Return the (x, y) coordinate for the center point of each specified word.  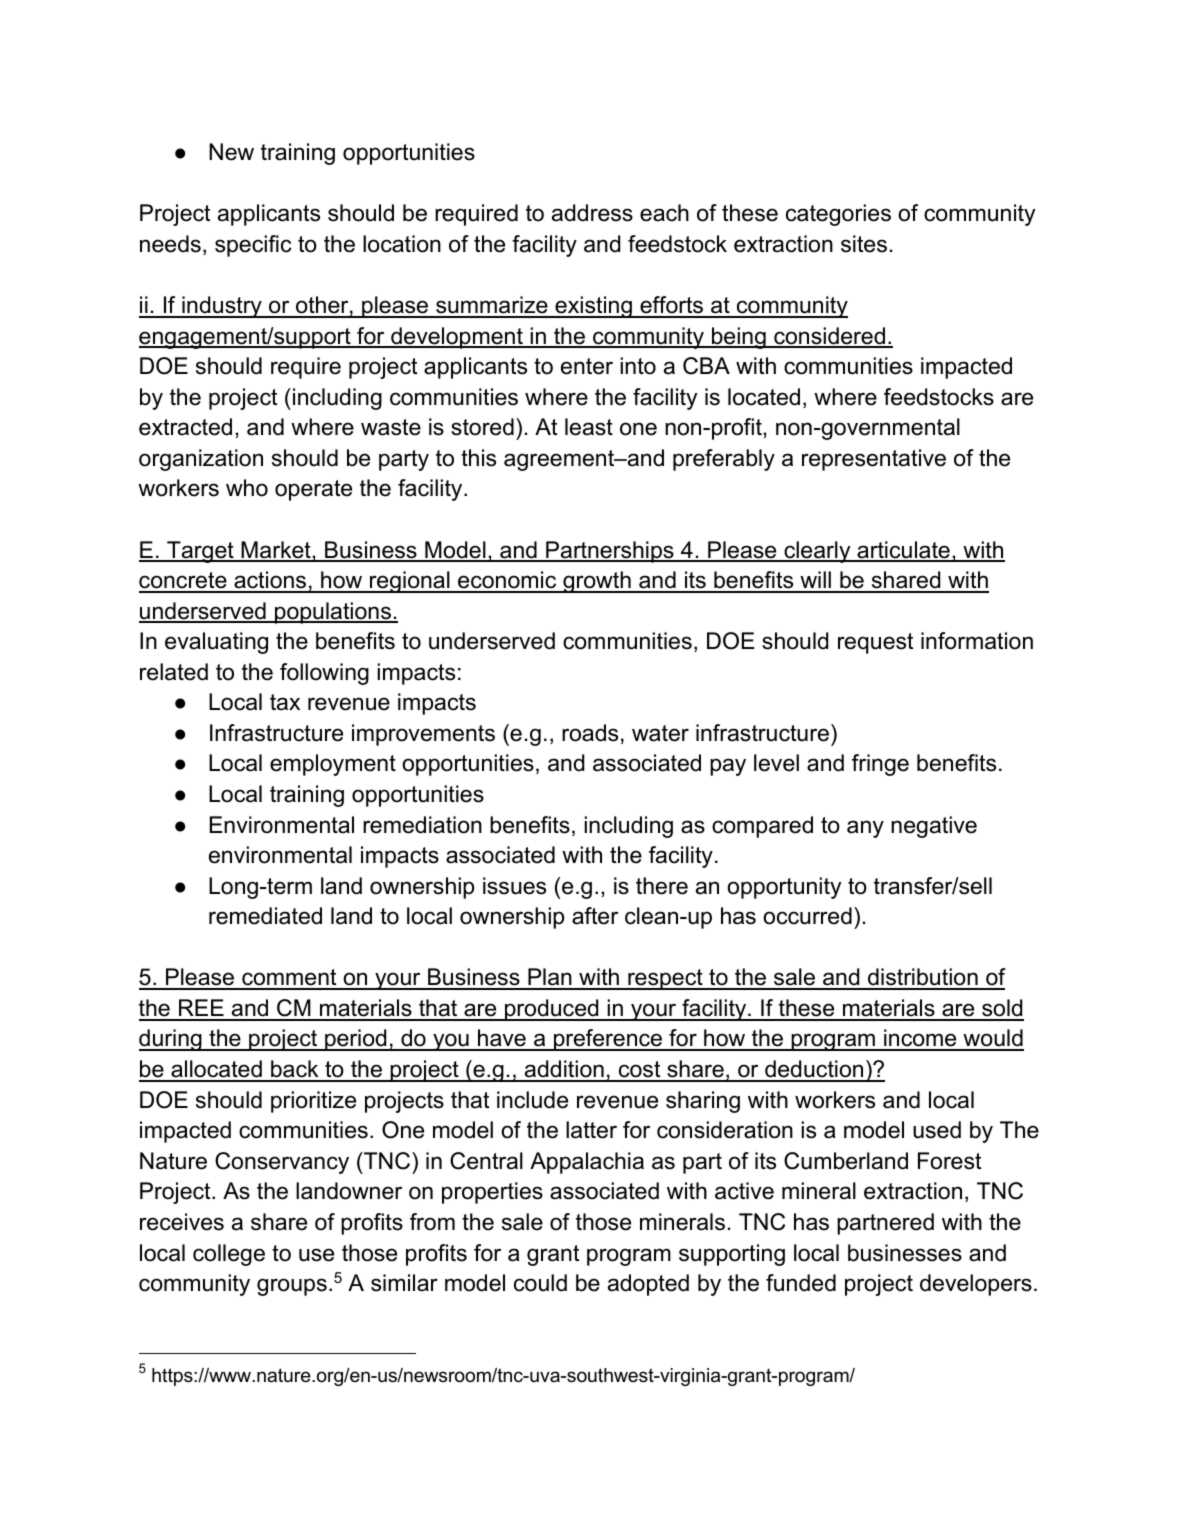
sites (864, 244)
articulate (903, 551)
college (229, 1255)
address (592, 213)
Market (276, 551)
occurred (807, 916)
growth (597, 582)
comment (289, 979)
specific (253, 246)
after (595, 916)
